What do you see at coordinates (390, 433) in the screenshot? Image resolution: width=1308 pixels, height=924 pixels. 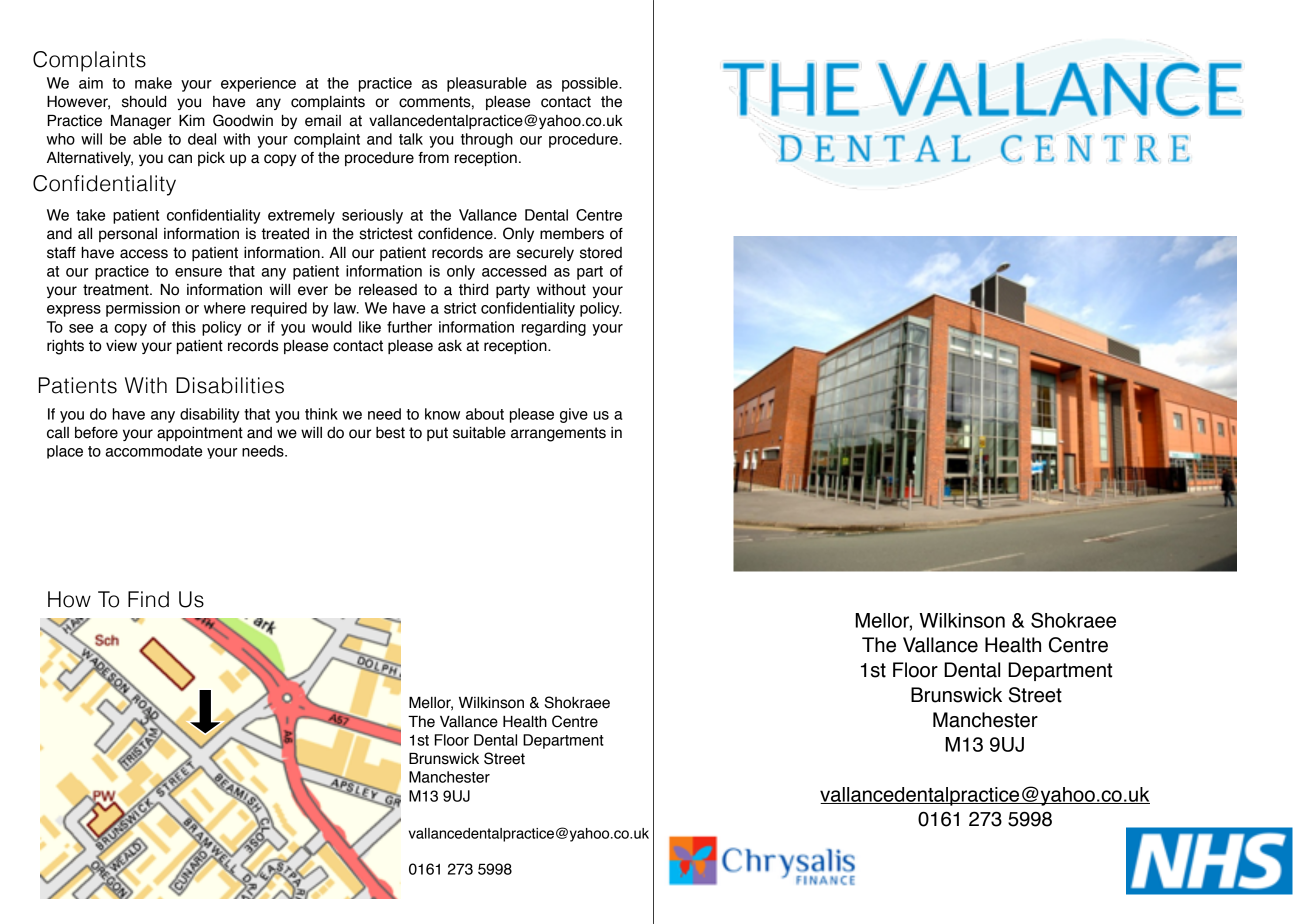 I see `best` at bounding box center [390, 433].
